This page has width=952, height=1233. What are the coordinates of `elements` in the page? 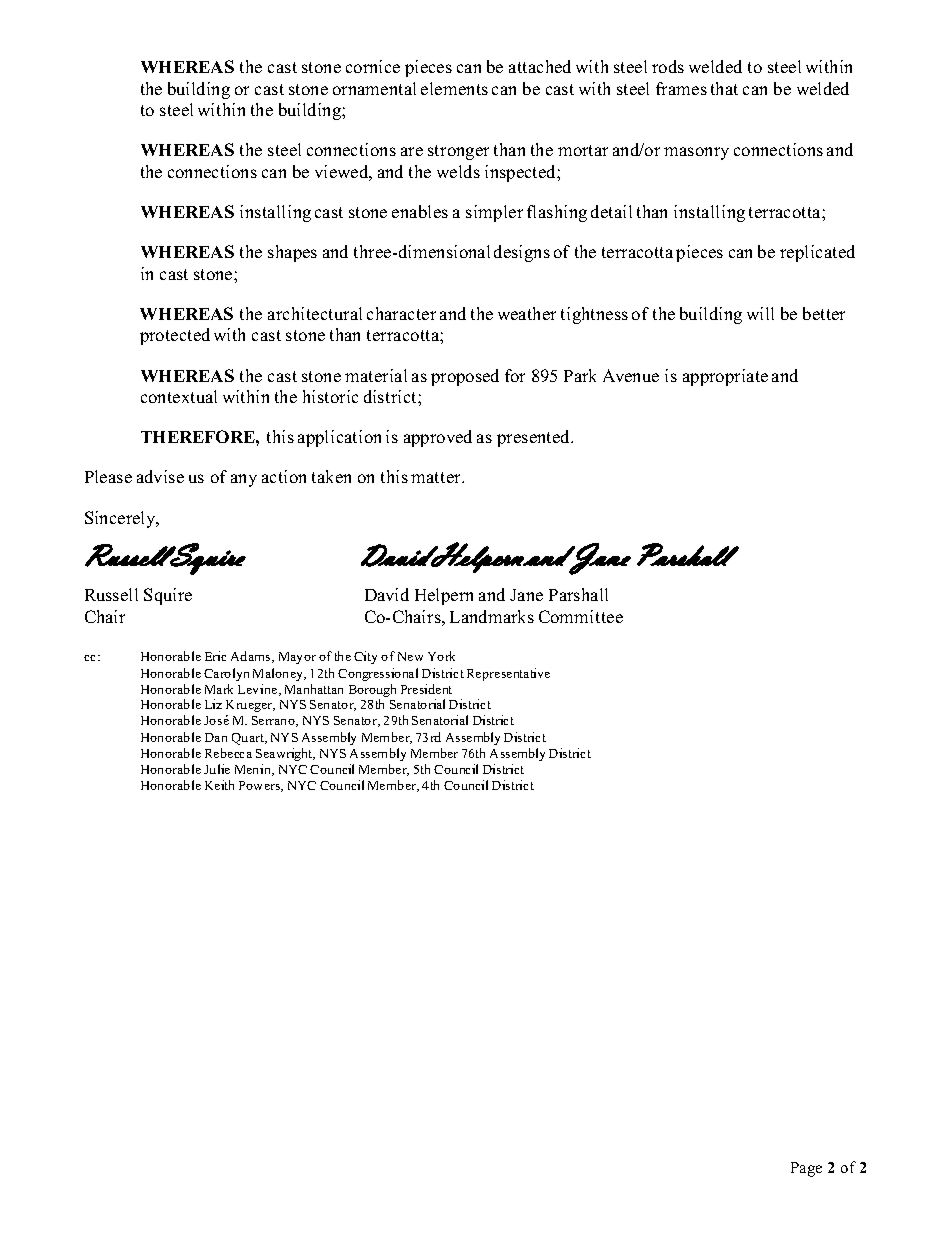 It's located at (454, 88).
